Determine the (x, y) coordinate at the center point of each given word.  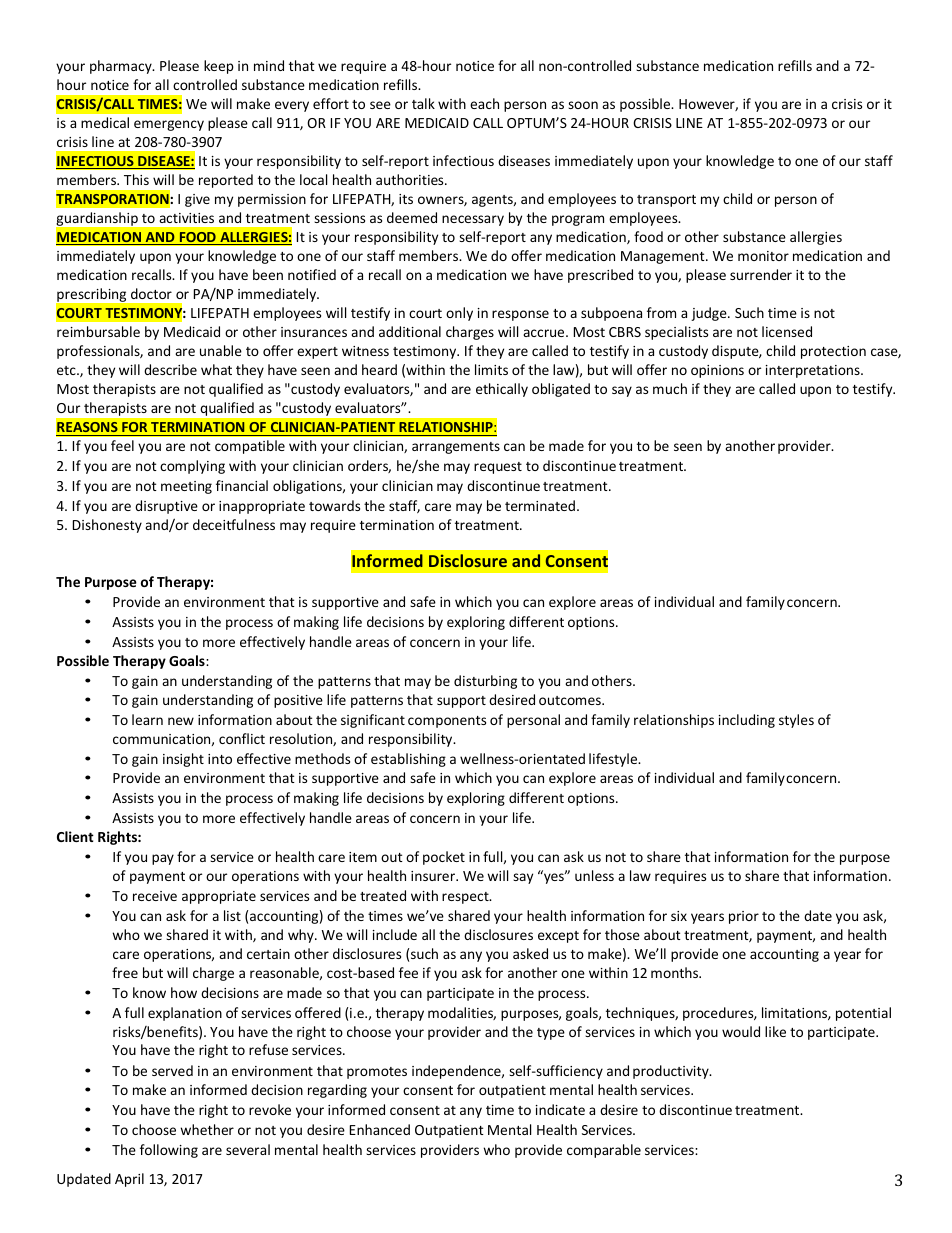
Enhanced (380, 1129)
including (747, 721)
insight (183, 760)
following (169, 1151)
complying (192, 467)
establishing (408, 760)
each (484, 103)
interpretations (814, 371)
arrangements (456, 448)
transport (666, 201)
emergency (169, 125)
